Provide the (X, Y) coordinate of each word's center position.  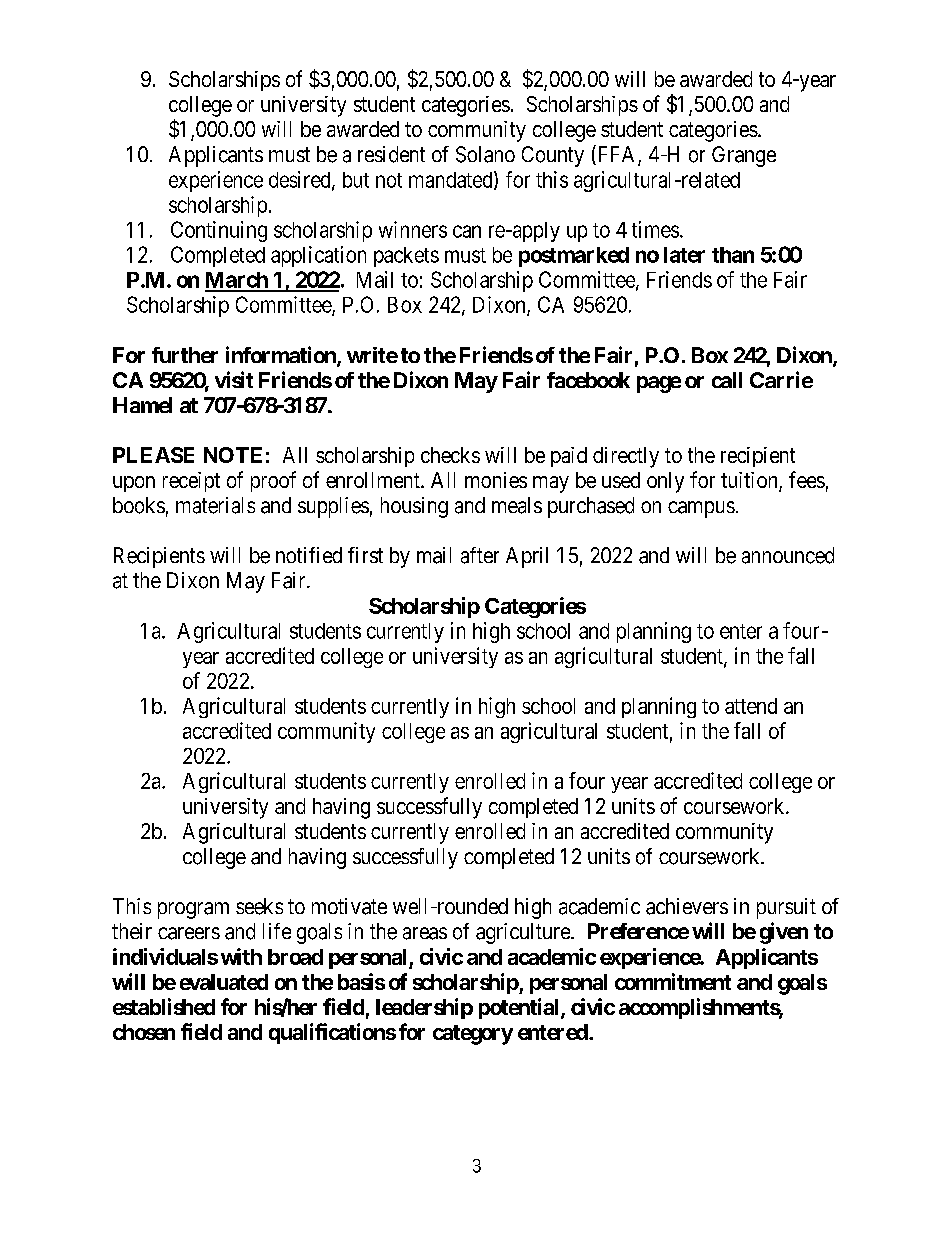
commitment (673, 981)
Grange (744, 156)
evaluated (224, 982)
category (473, 1035)
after (480, 555)
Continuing (219, 231)
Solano (485, 154)
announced (788, 555)
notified (309, 555)
